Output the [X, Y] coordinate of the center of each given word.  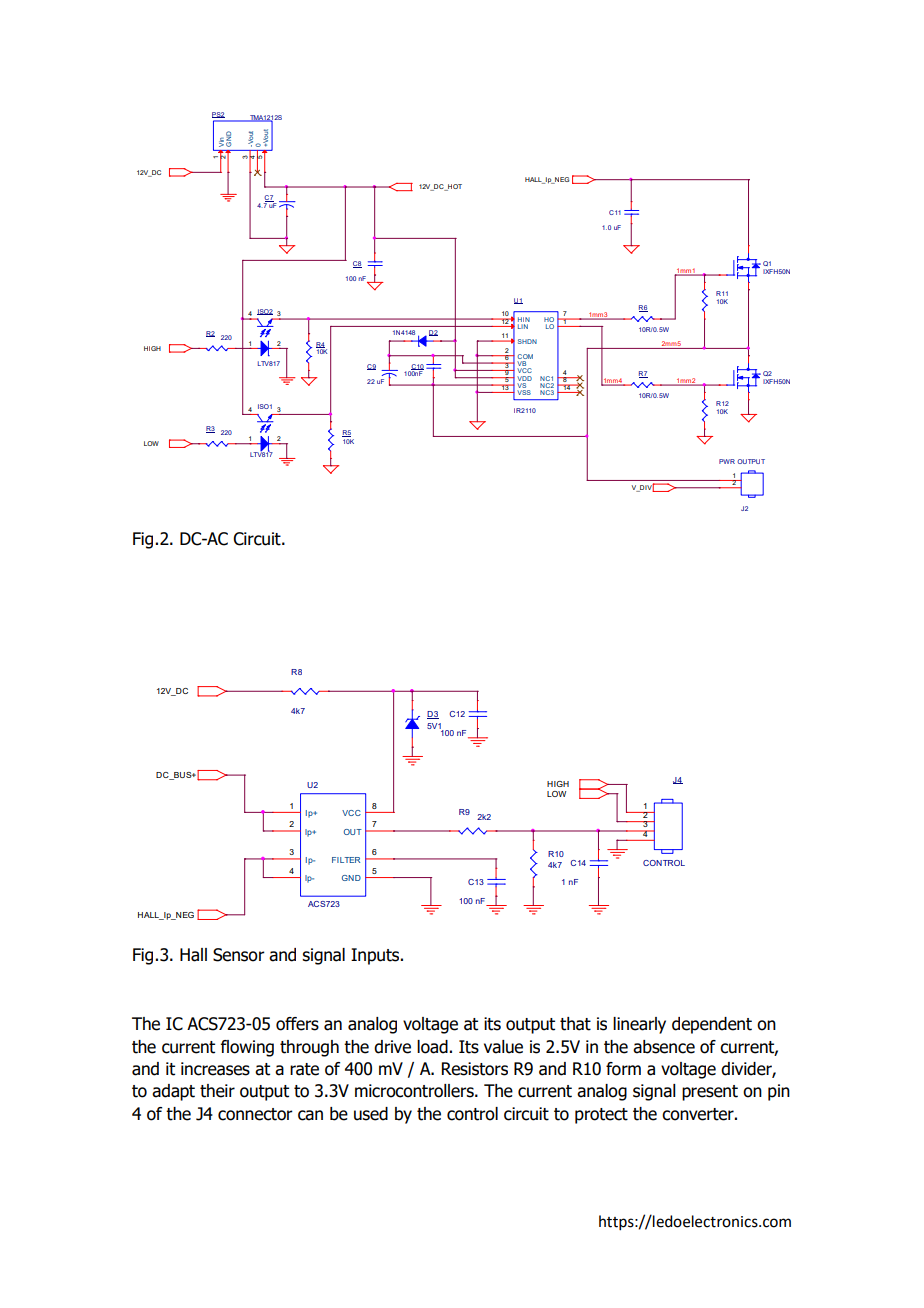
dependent [712, 1025]
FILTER [346, 860]
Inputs [376, 956]
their [217, 1091]
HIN [524, 321]
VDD [525, 378]
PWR [727, 461]
